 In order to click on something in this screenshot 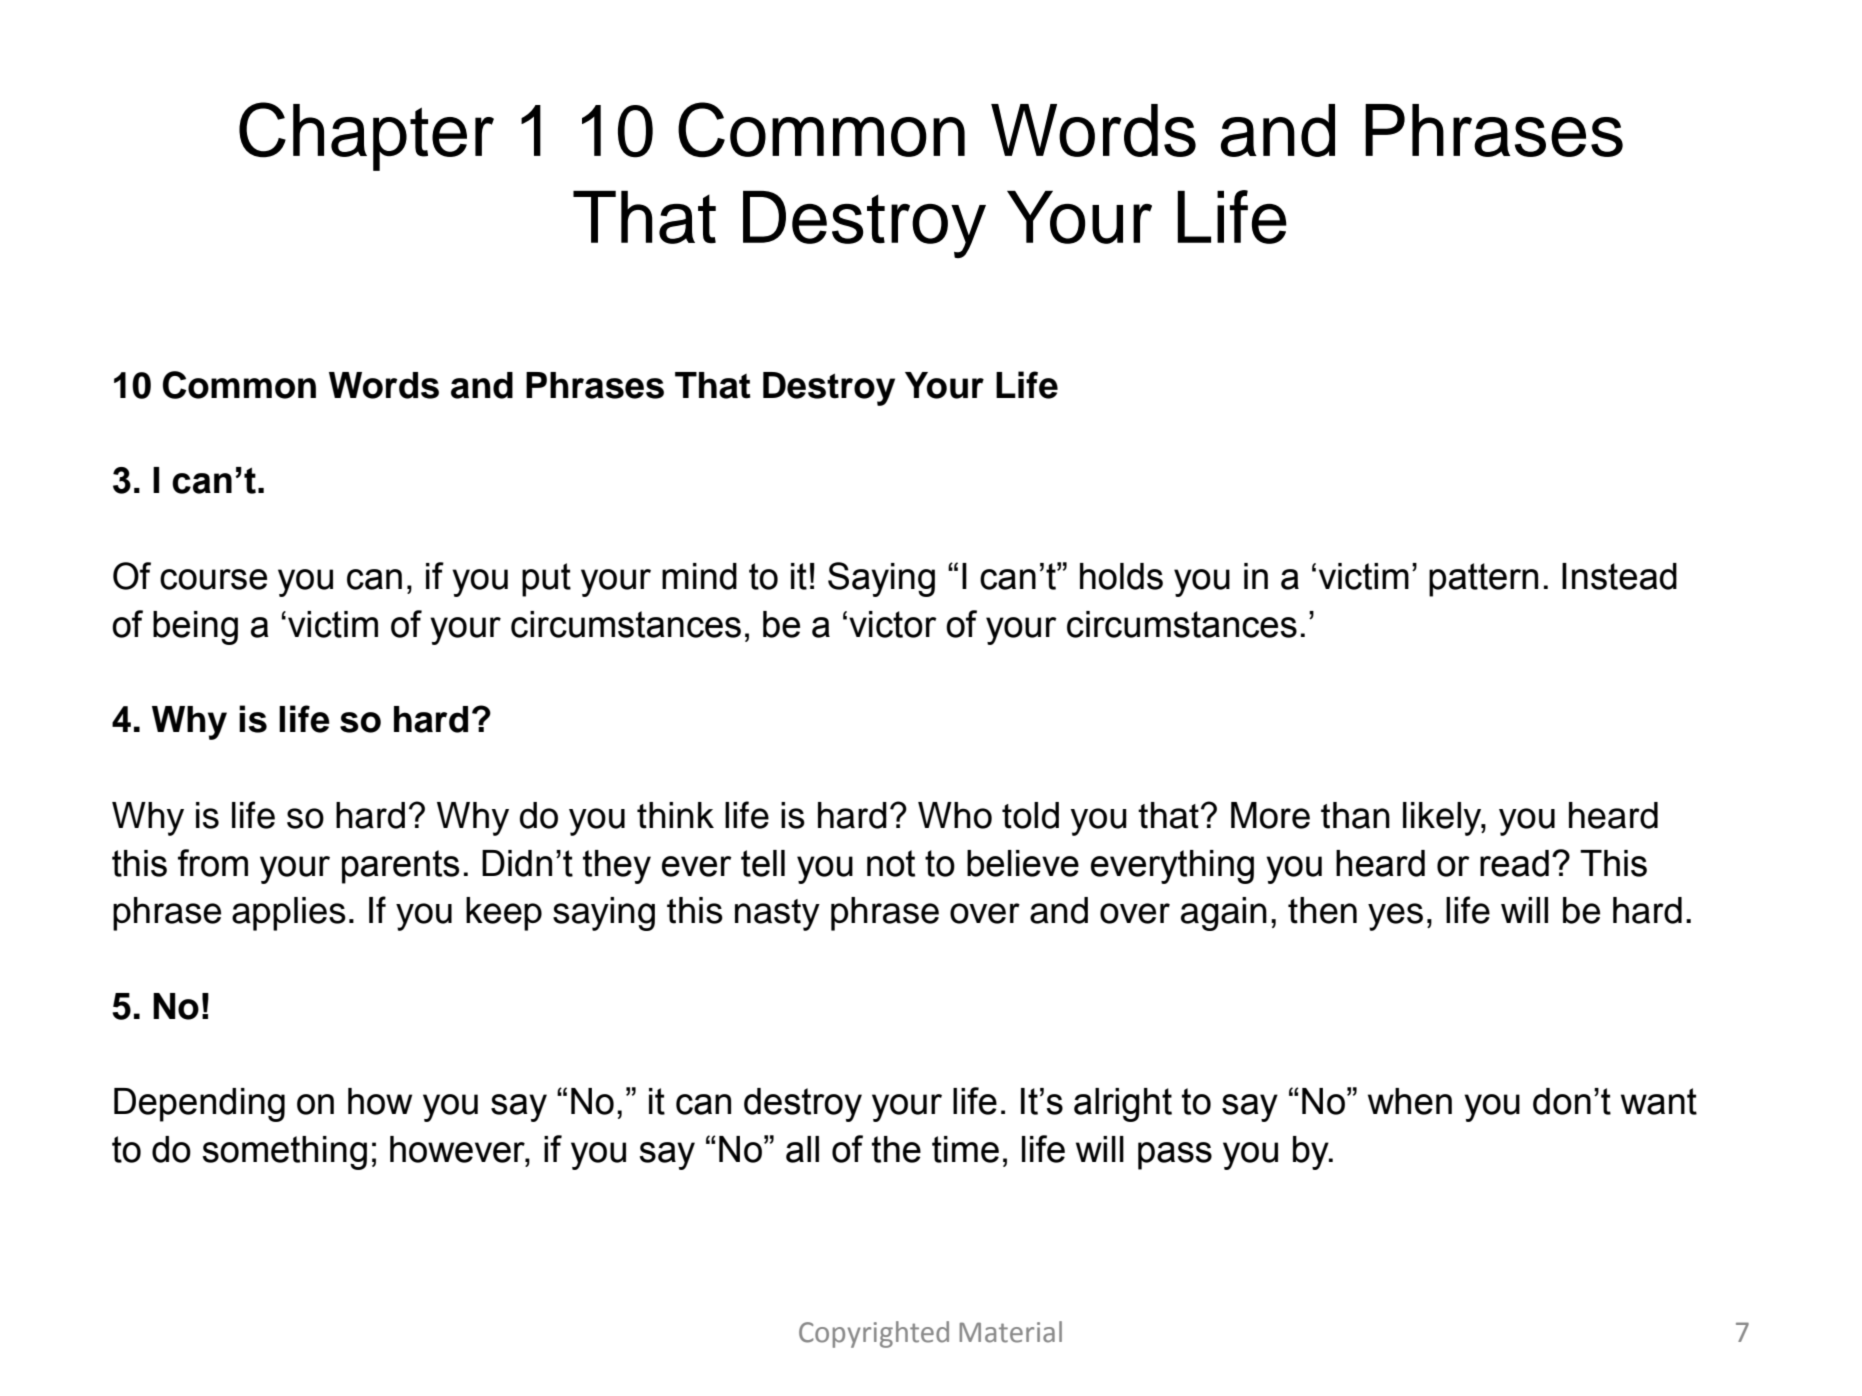, I will do `click(285, 1153)`.
